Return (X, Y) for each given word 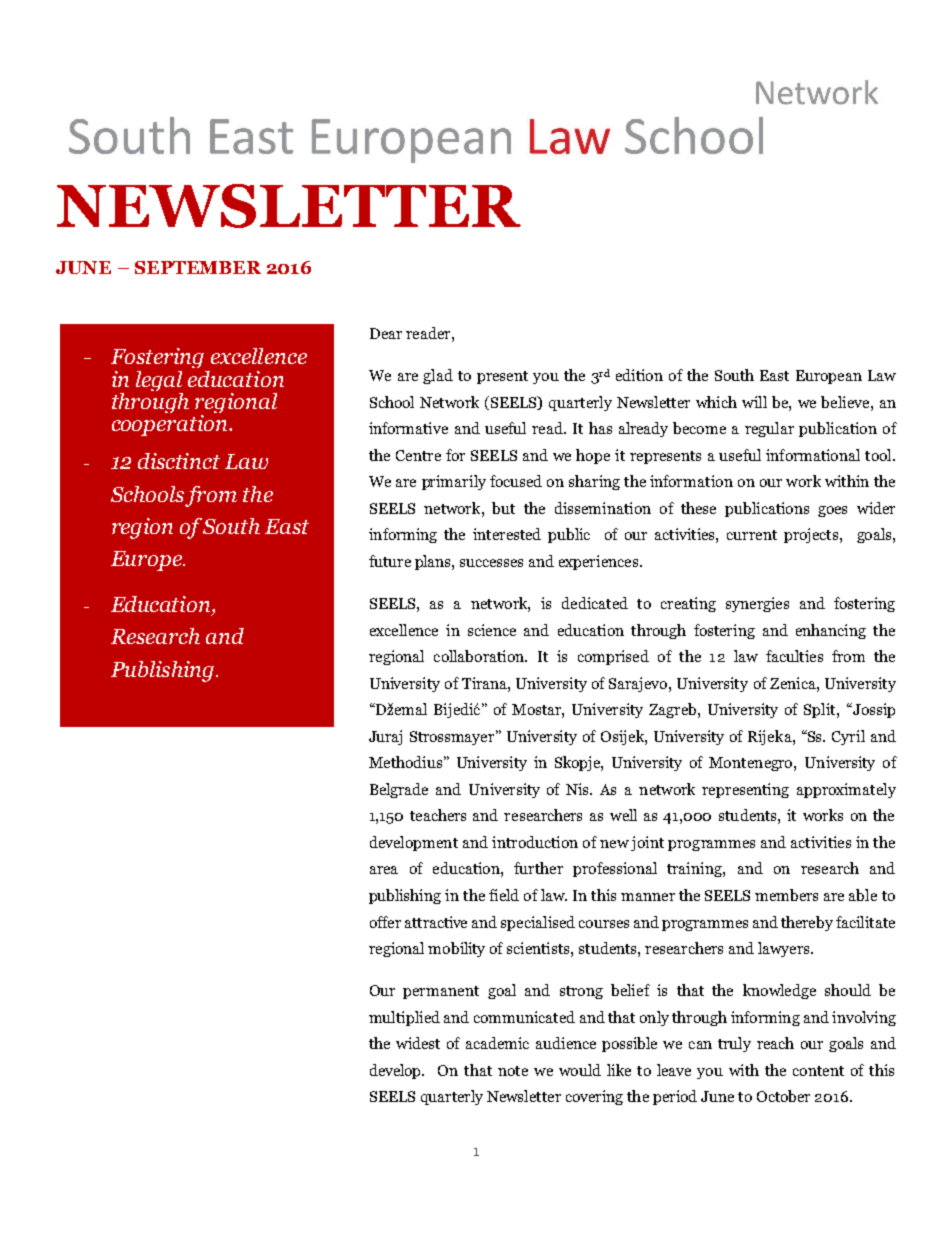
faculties (794, 656)
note (513, 1071)
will (754, 402)
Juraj (385, 737)
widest (418, 1043)
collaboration (480, 656)
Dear (386, 333)
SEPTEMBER (198, 267)
